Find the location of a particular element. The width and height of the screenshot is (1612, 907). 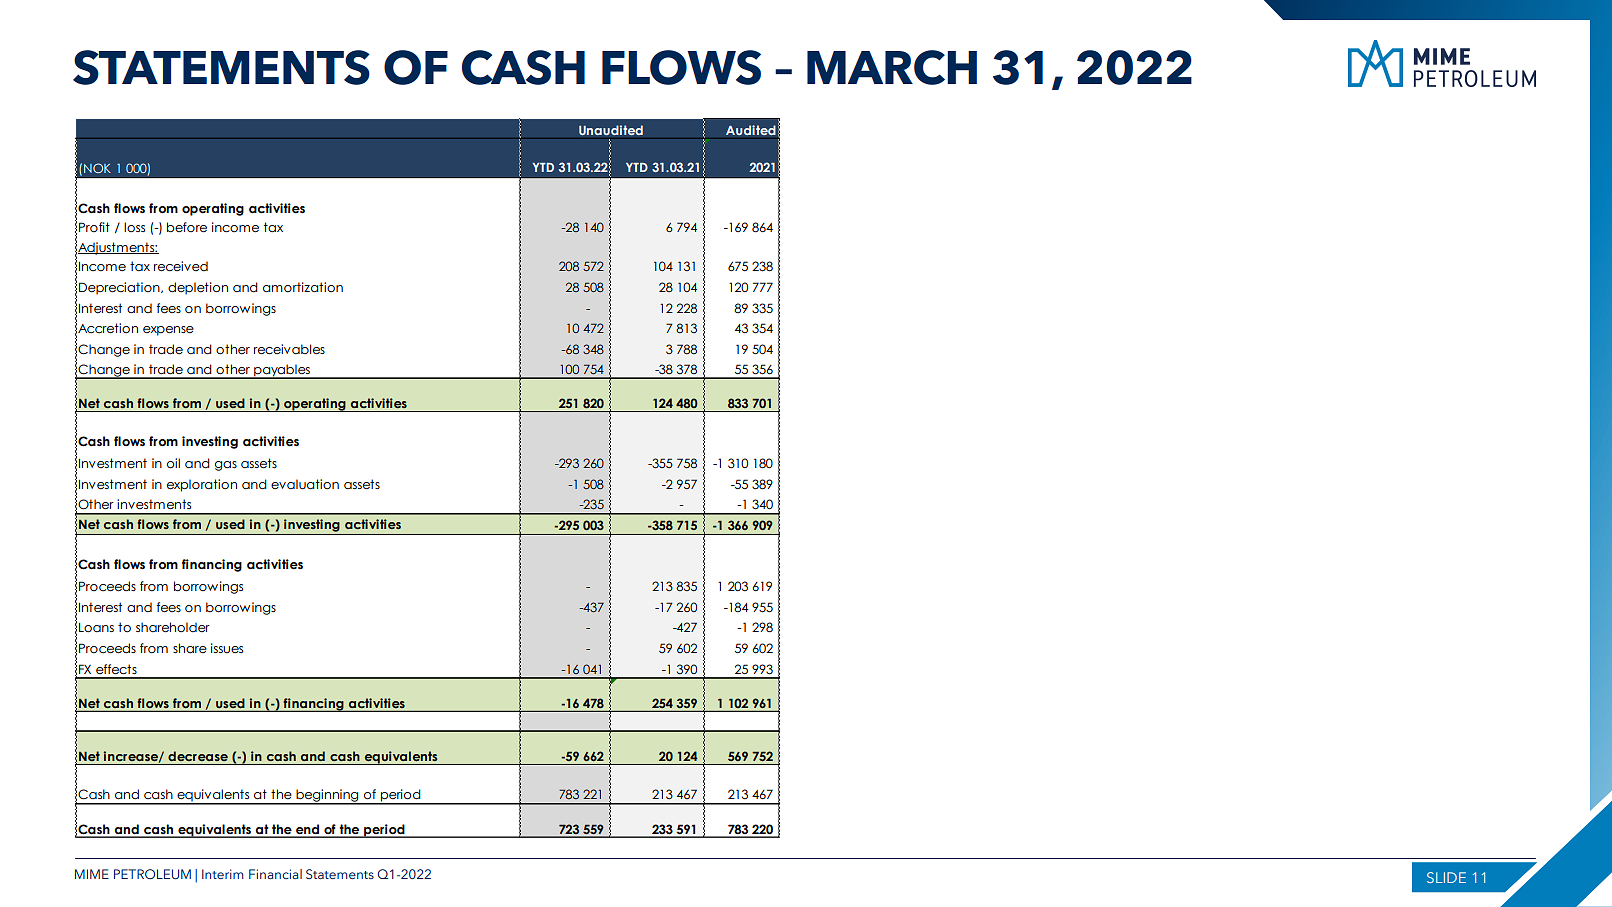

MARCH is located at coordinates (892, 67).
